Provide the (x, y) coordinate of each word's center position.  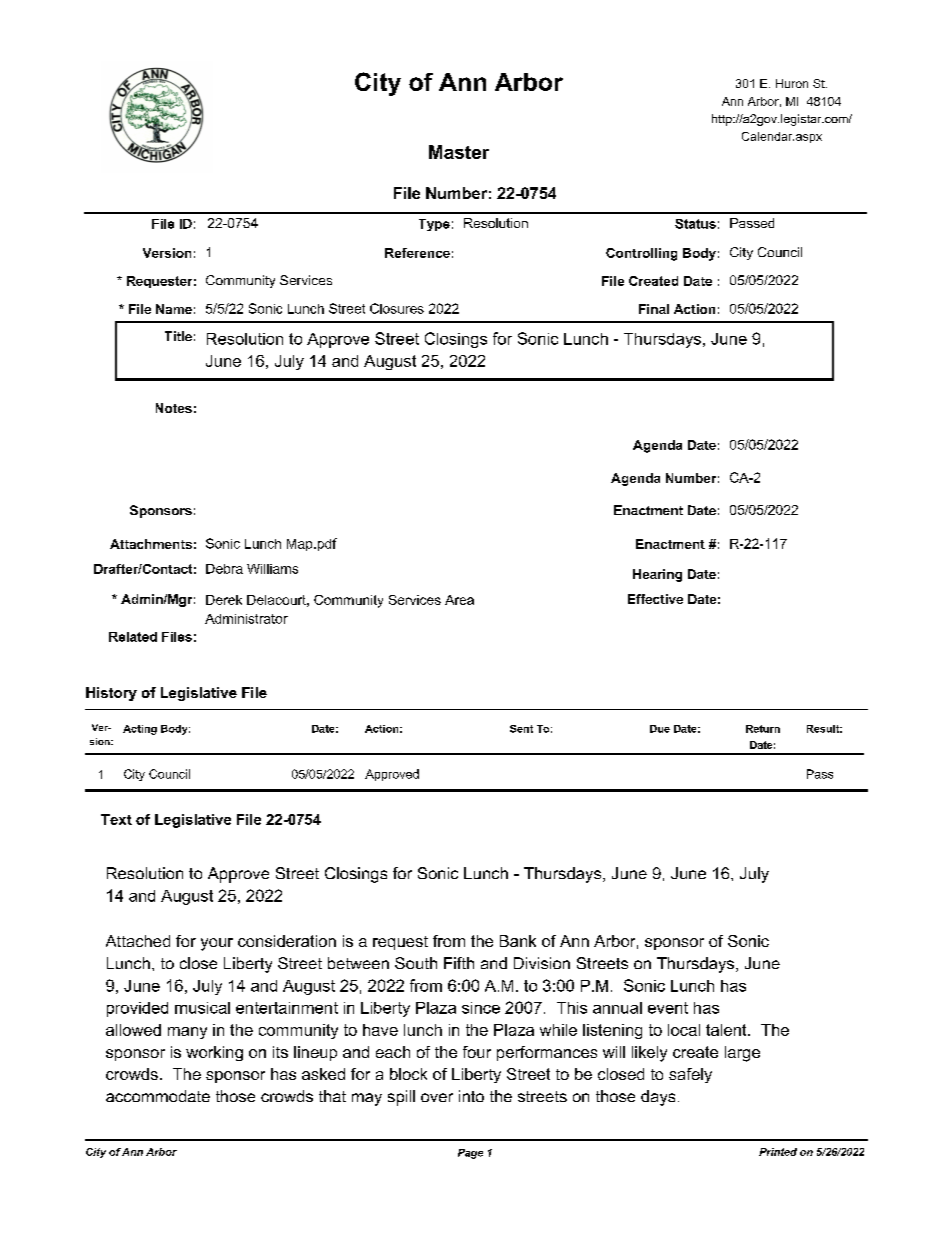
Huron (792, 83)
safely (690, 1075)
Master (459, 152)
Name (174, 309)
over (437, 1097)
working (214, 1053)
